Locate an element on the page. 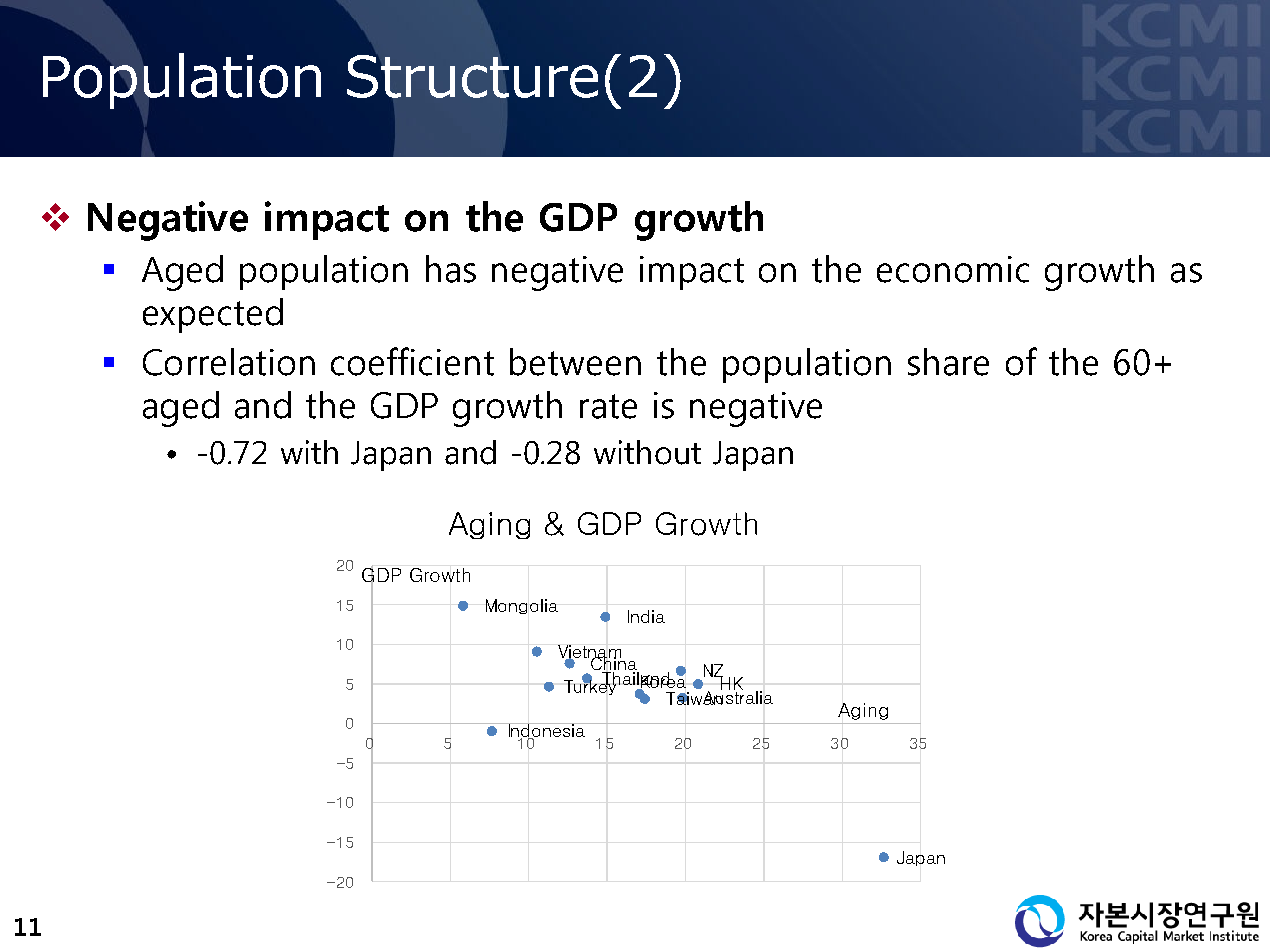 The width and height of the document is (1270, 952). rate is located at coordinates (608, 406).
